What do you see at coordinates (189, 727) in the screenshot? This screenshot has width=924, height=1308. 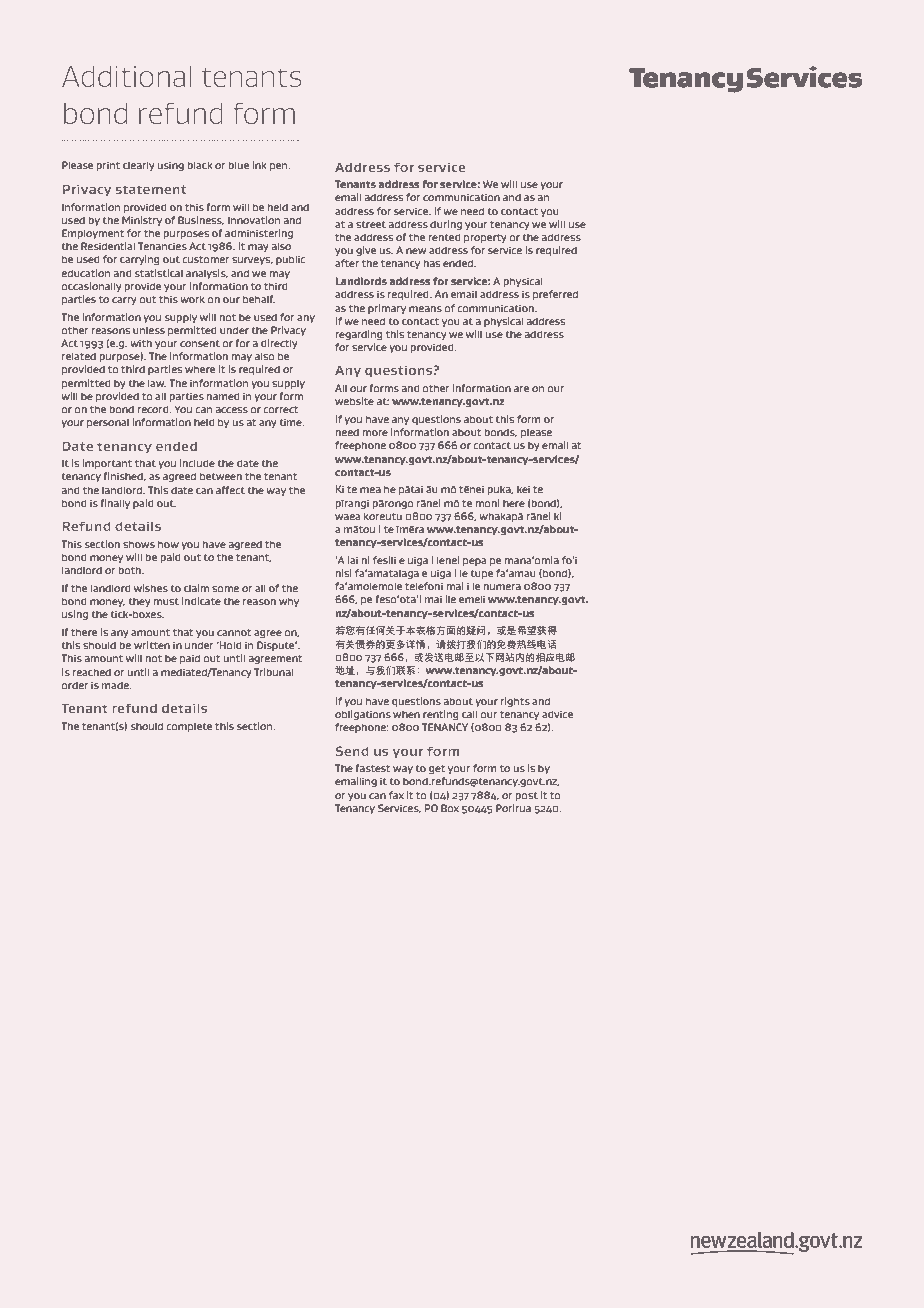 I see `complete` at bounding box center [189, 727].
